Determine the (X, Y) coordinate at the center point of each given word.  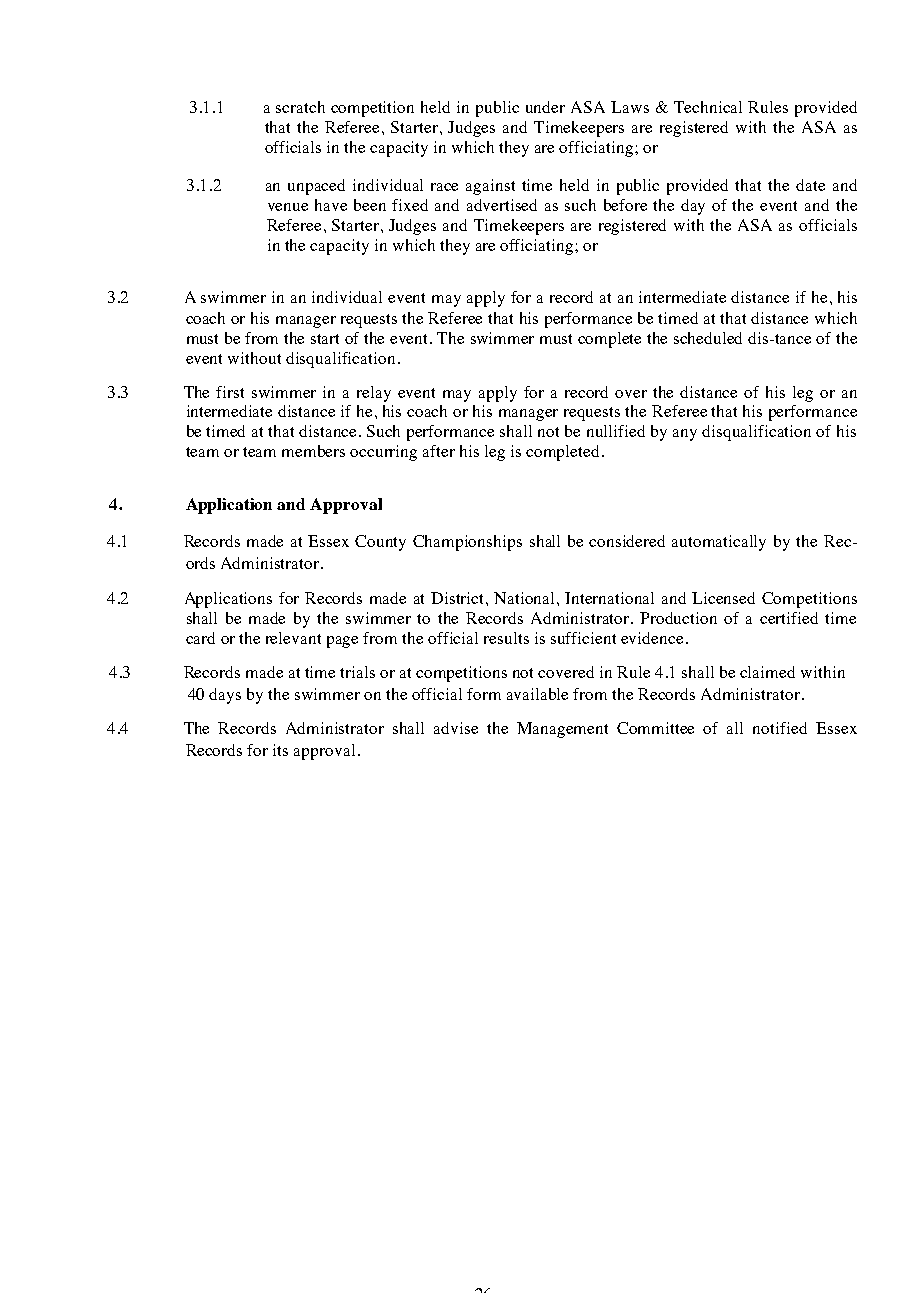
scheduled (708, 338)
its (280, 750)
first (230, 392)
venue (288, 207)
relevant (293, 638)
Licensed (723, 598)
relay (374, 394)
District (459, 598)
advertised (502, 205)
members (313, 451)
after (439, 451)
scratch (300, 107)
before (625, 205)
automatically (719, 543)
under (545, 107)
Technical (708, 107)
